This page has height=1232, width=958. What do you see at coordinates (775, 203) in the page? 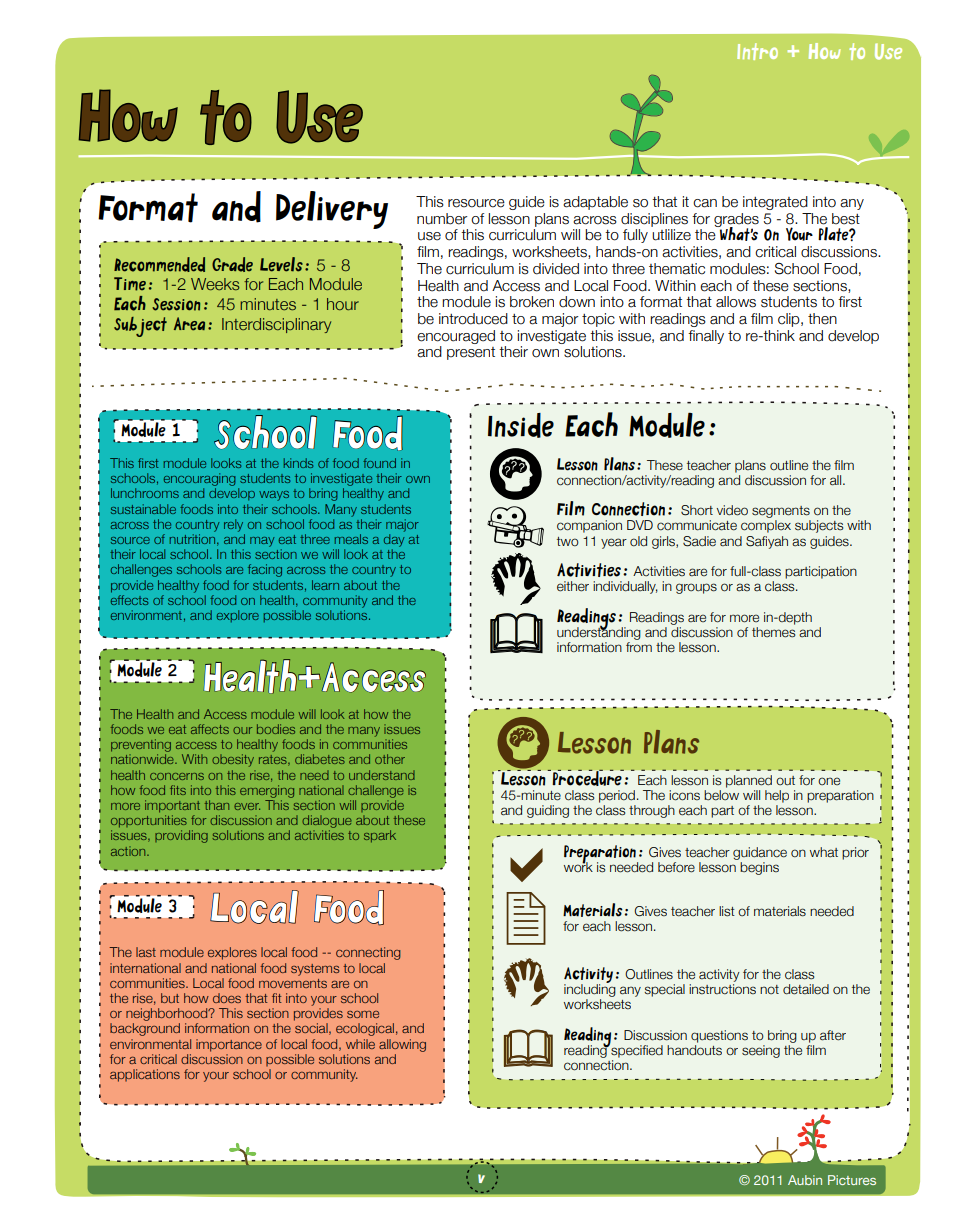
I see `integrated` at bounding box center [775, 203].
